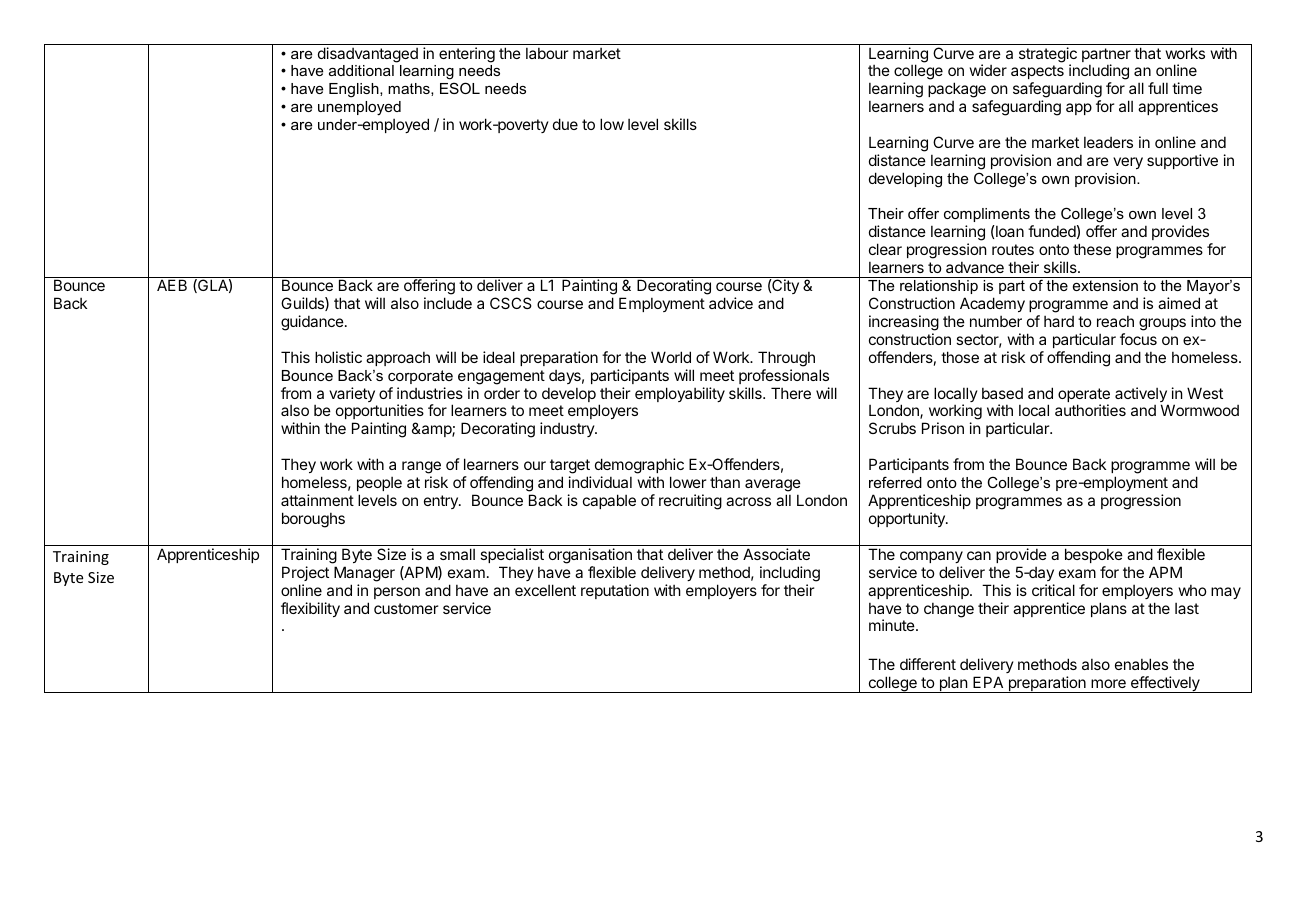 The image size is (1308, 924). Describe the element at coordinates (776, 554) in the document. I see `Associate` at that location.
